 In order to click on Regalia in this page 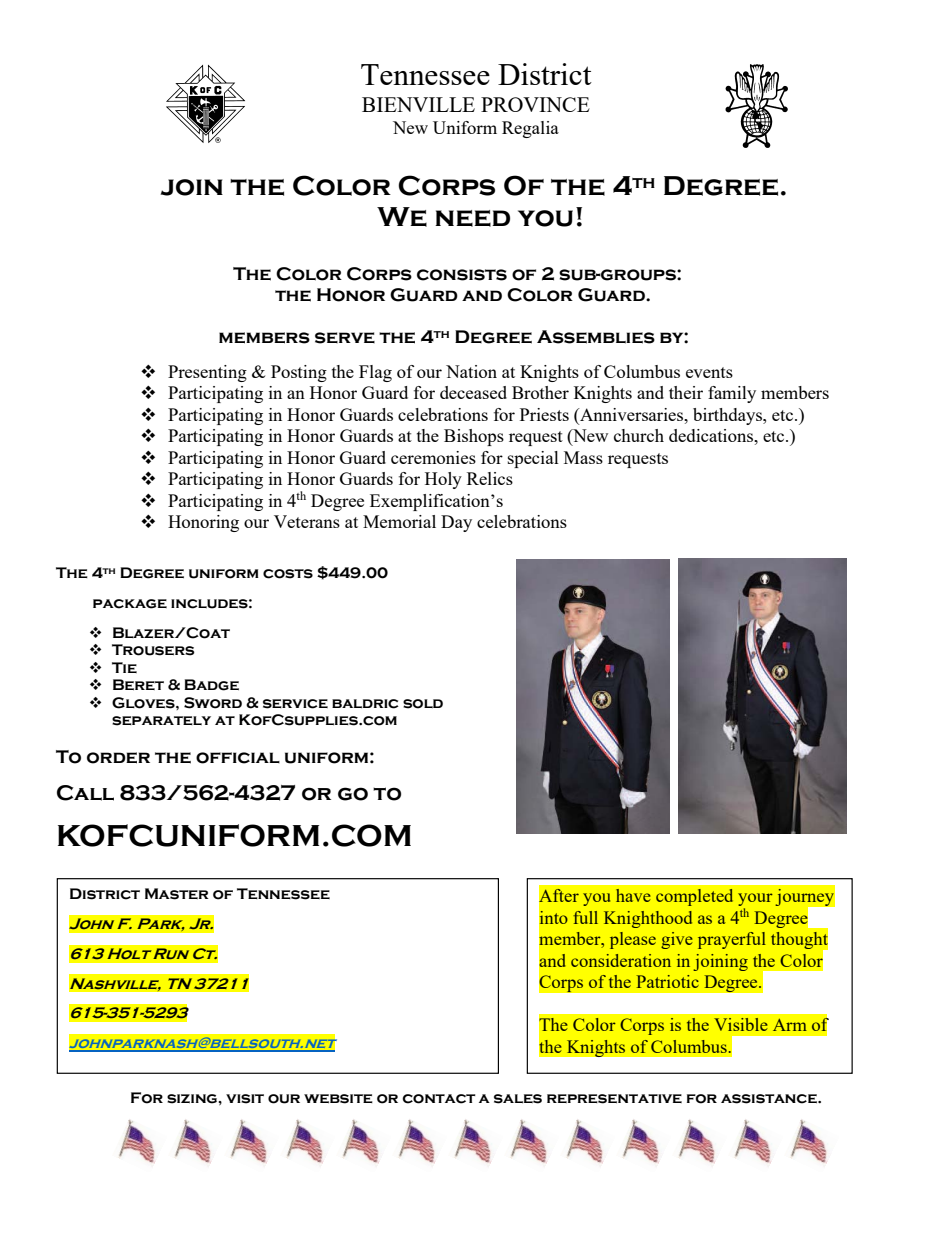, I will do `click(530, 129)`.
